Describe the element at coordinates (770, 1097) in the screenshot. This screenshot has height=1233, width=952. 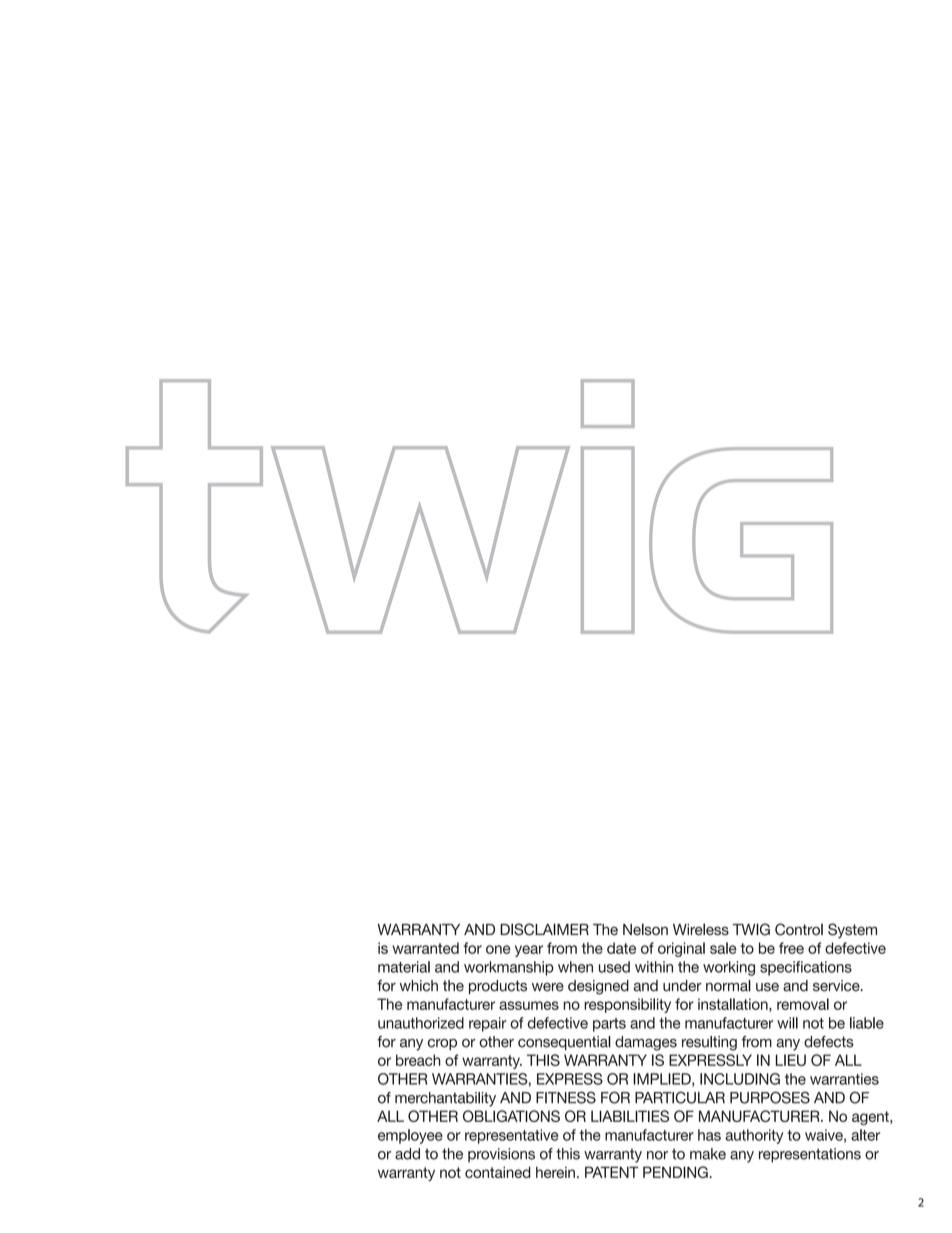
I see `PURPOSES` at that location.
